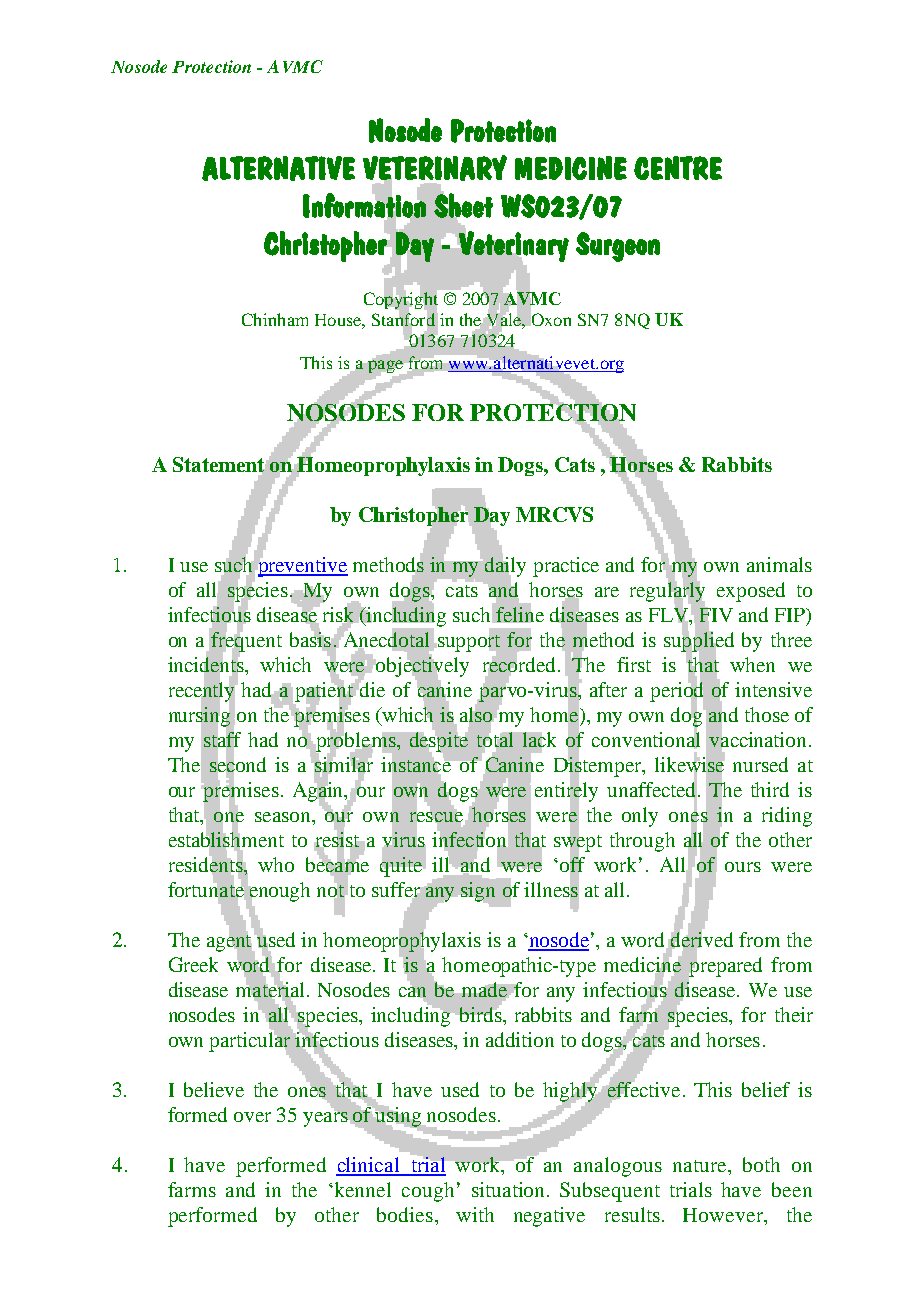 The height and width of the screenshot is (1308, 924). I want to click on animals, so click(779, 564).
